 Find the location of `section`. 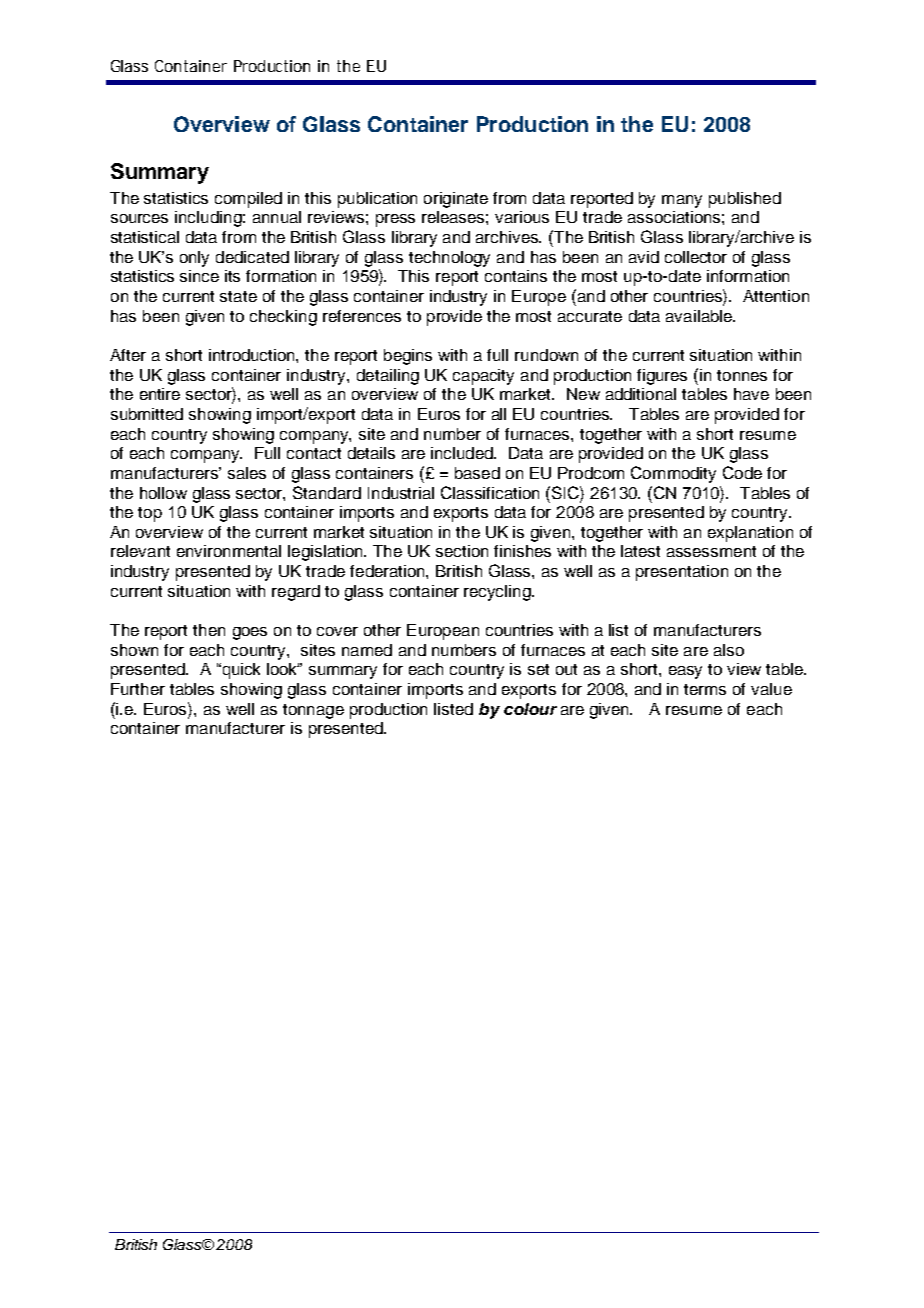

section is located at coordinates (462, 551).
